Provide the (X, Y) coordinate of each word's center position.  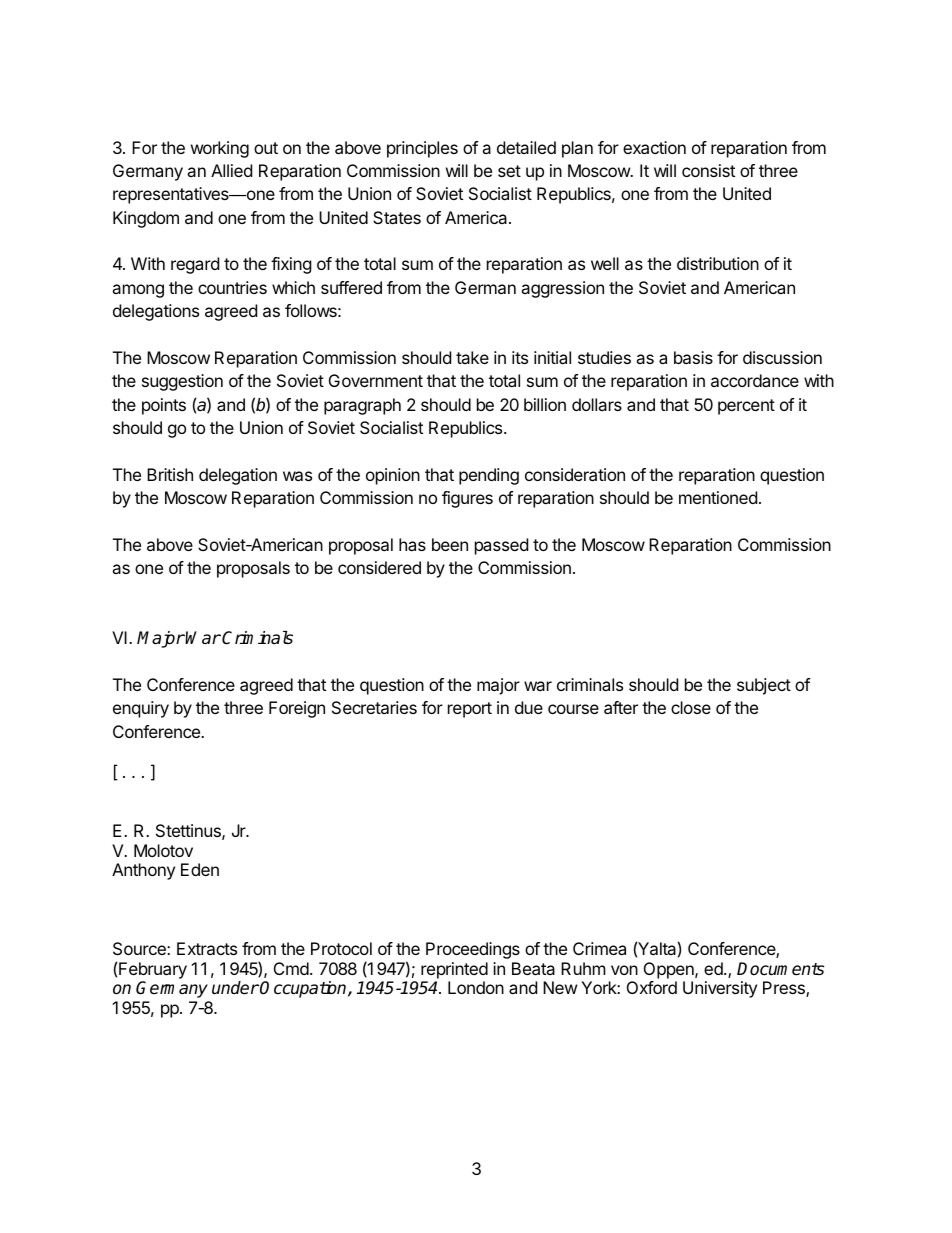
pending (489, 476)
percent (746, 407)
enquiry (141, 709)
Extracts (207, 948)
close (691, 707)
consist (708, 170)
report (470, 710)
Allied (231, 170)
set (509, 171)
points (164, 406)
